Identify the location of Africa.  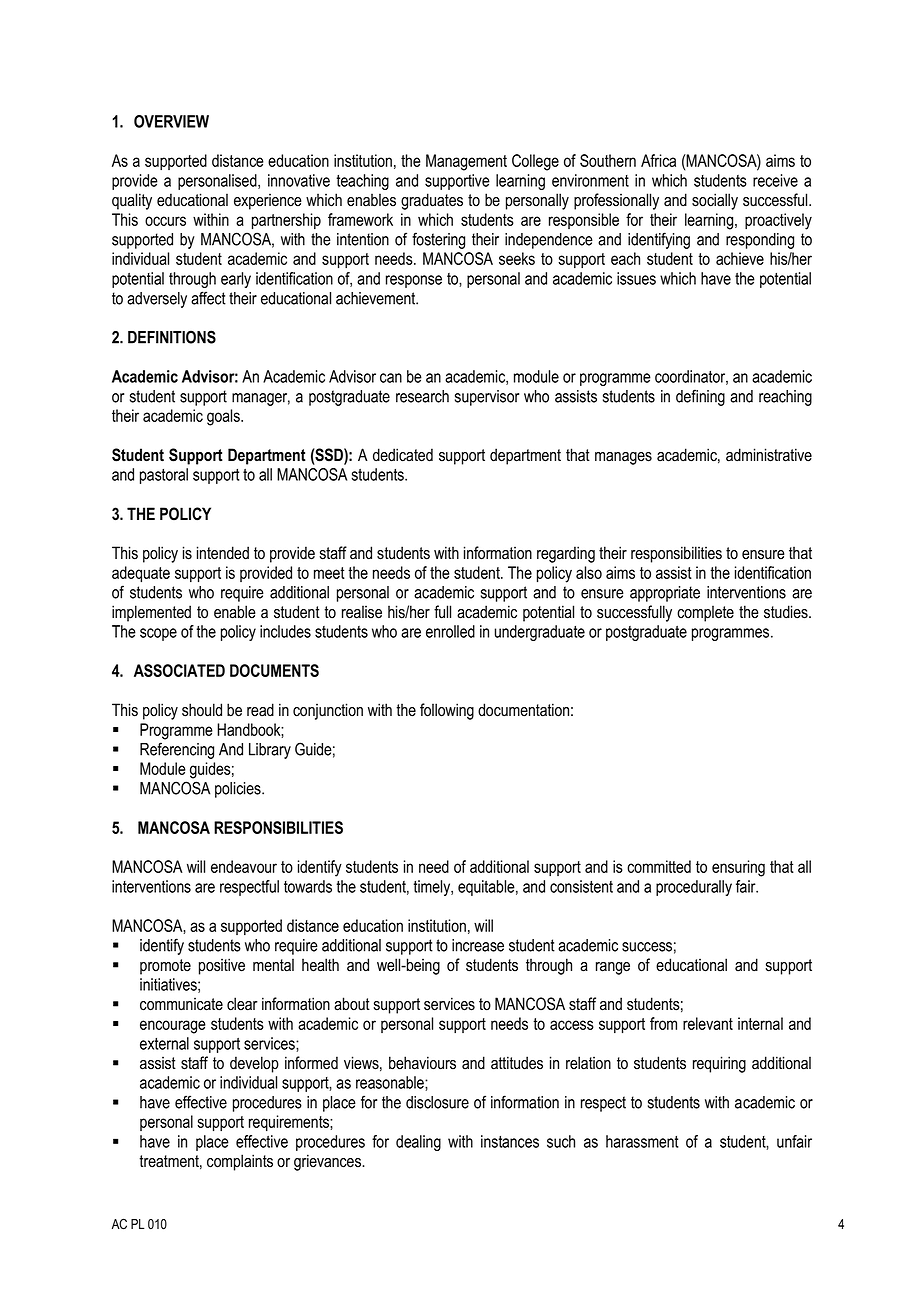
(658, 160).
